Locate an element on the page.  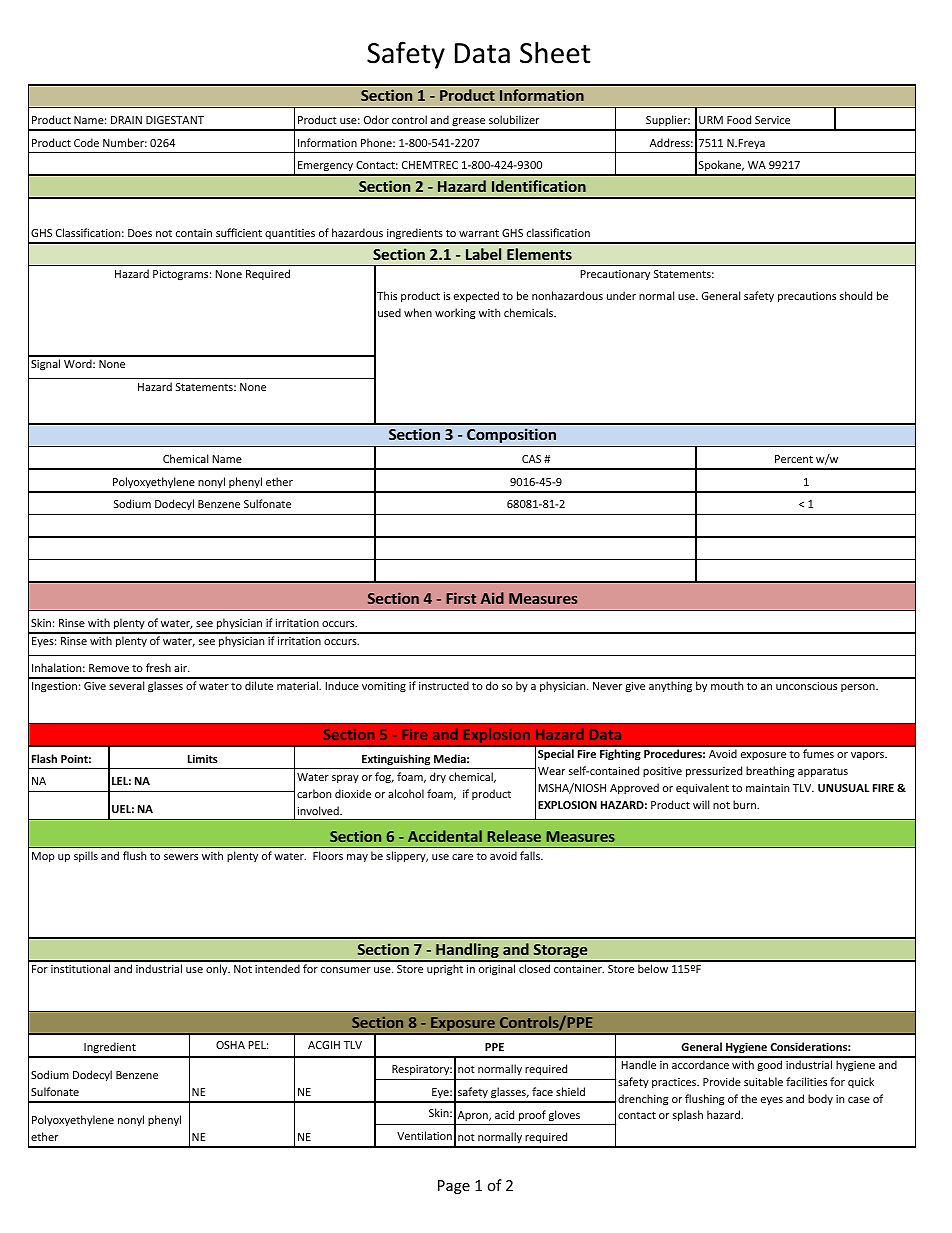
OSHA is located at coordinates (230, 1045).
